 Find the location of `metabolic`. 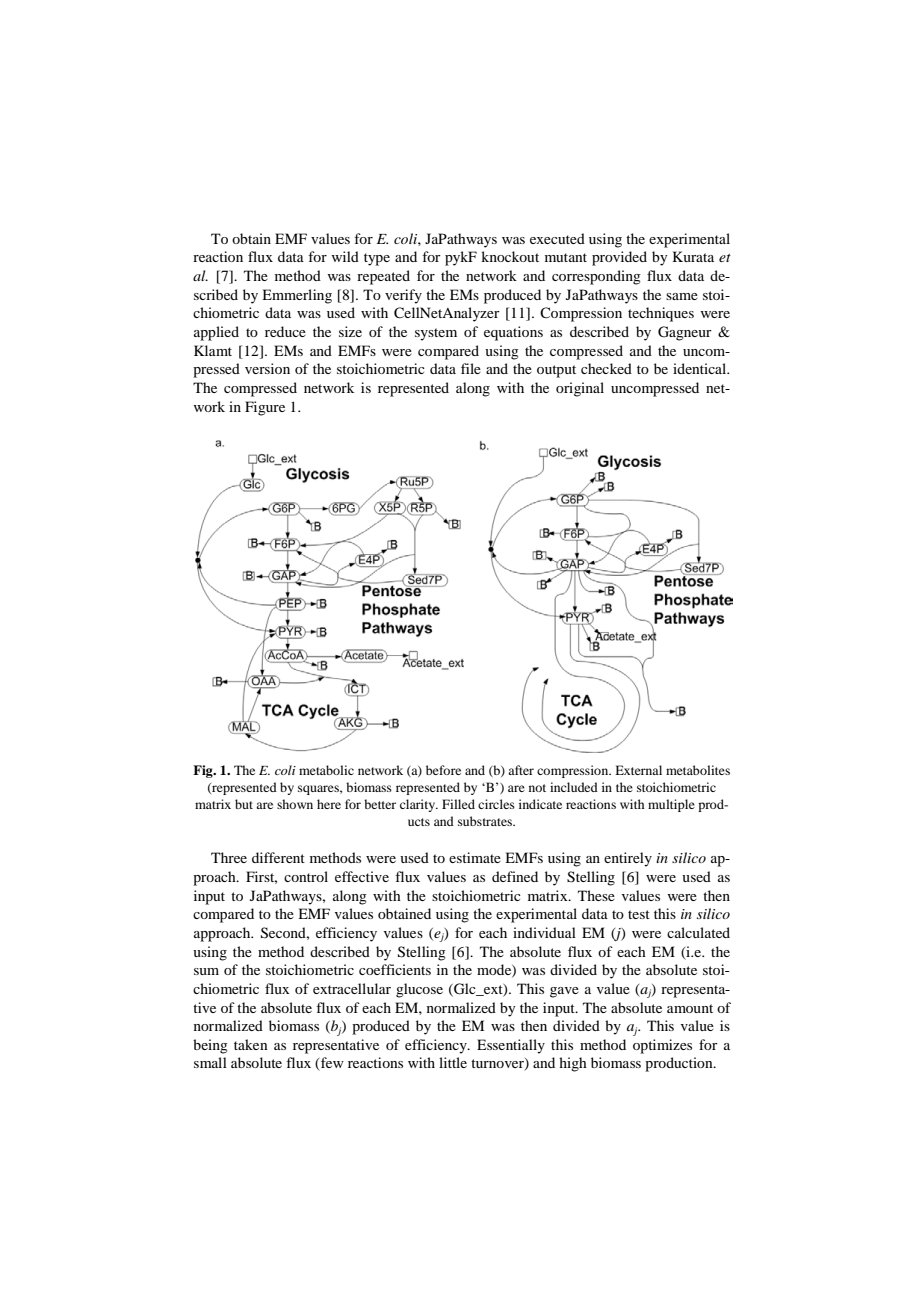

metabolic is located at coordinates (326, 770).
